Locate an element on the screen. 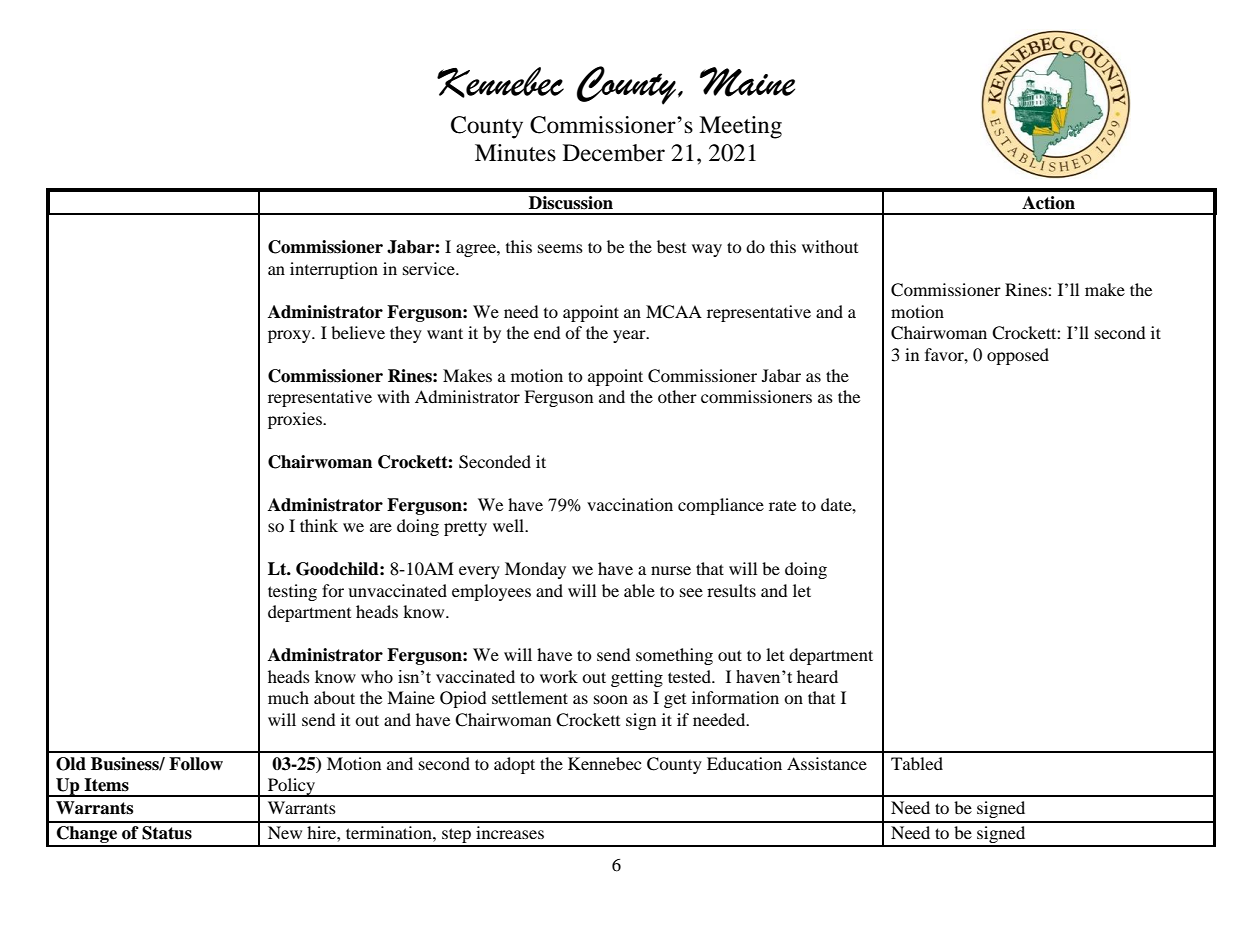  vaccination is located at coordinates (630, 504).
